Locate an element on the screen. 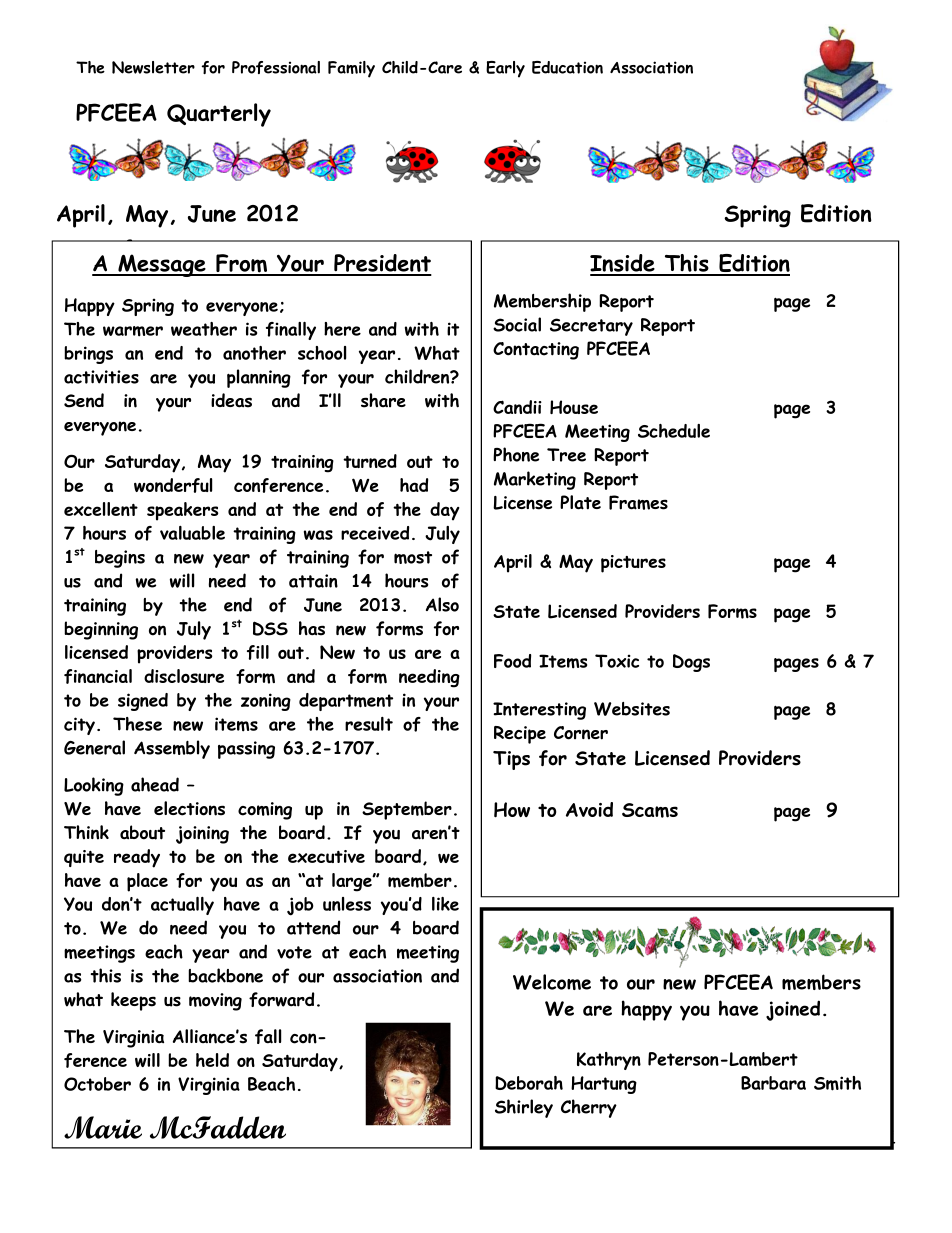 Image resolution: width=952 pixels, height=1233 pixels. September is located at coordinates (407, 810).
